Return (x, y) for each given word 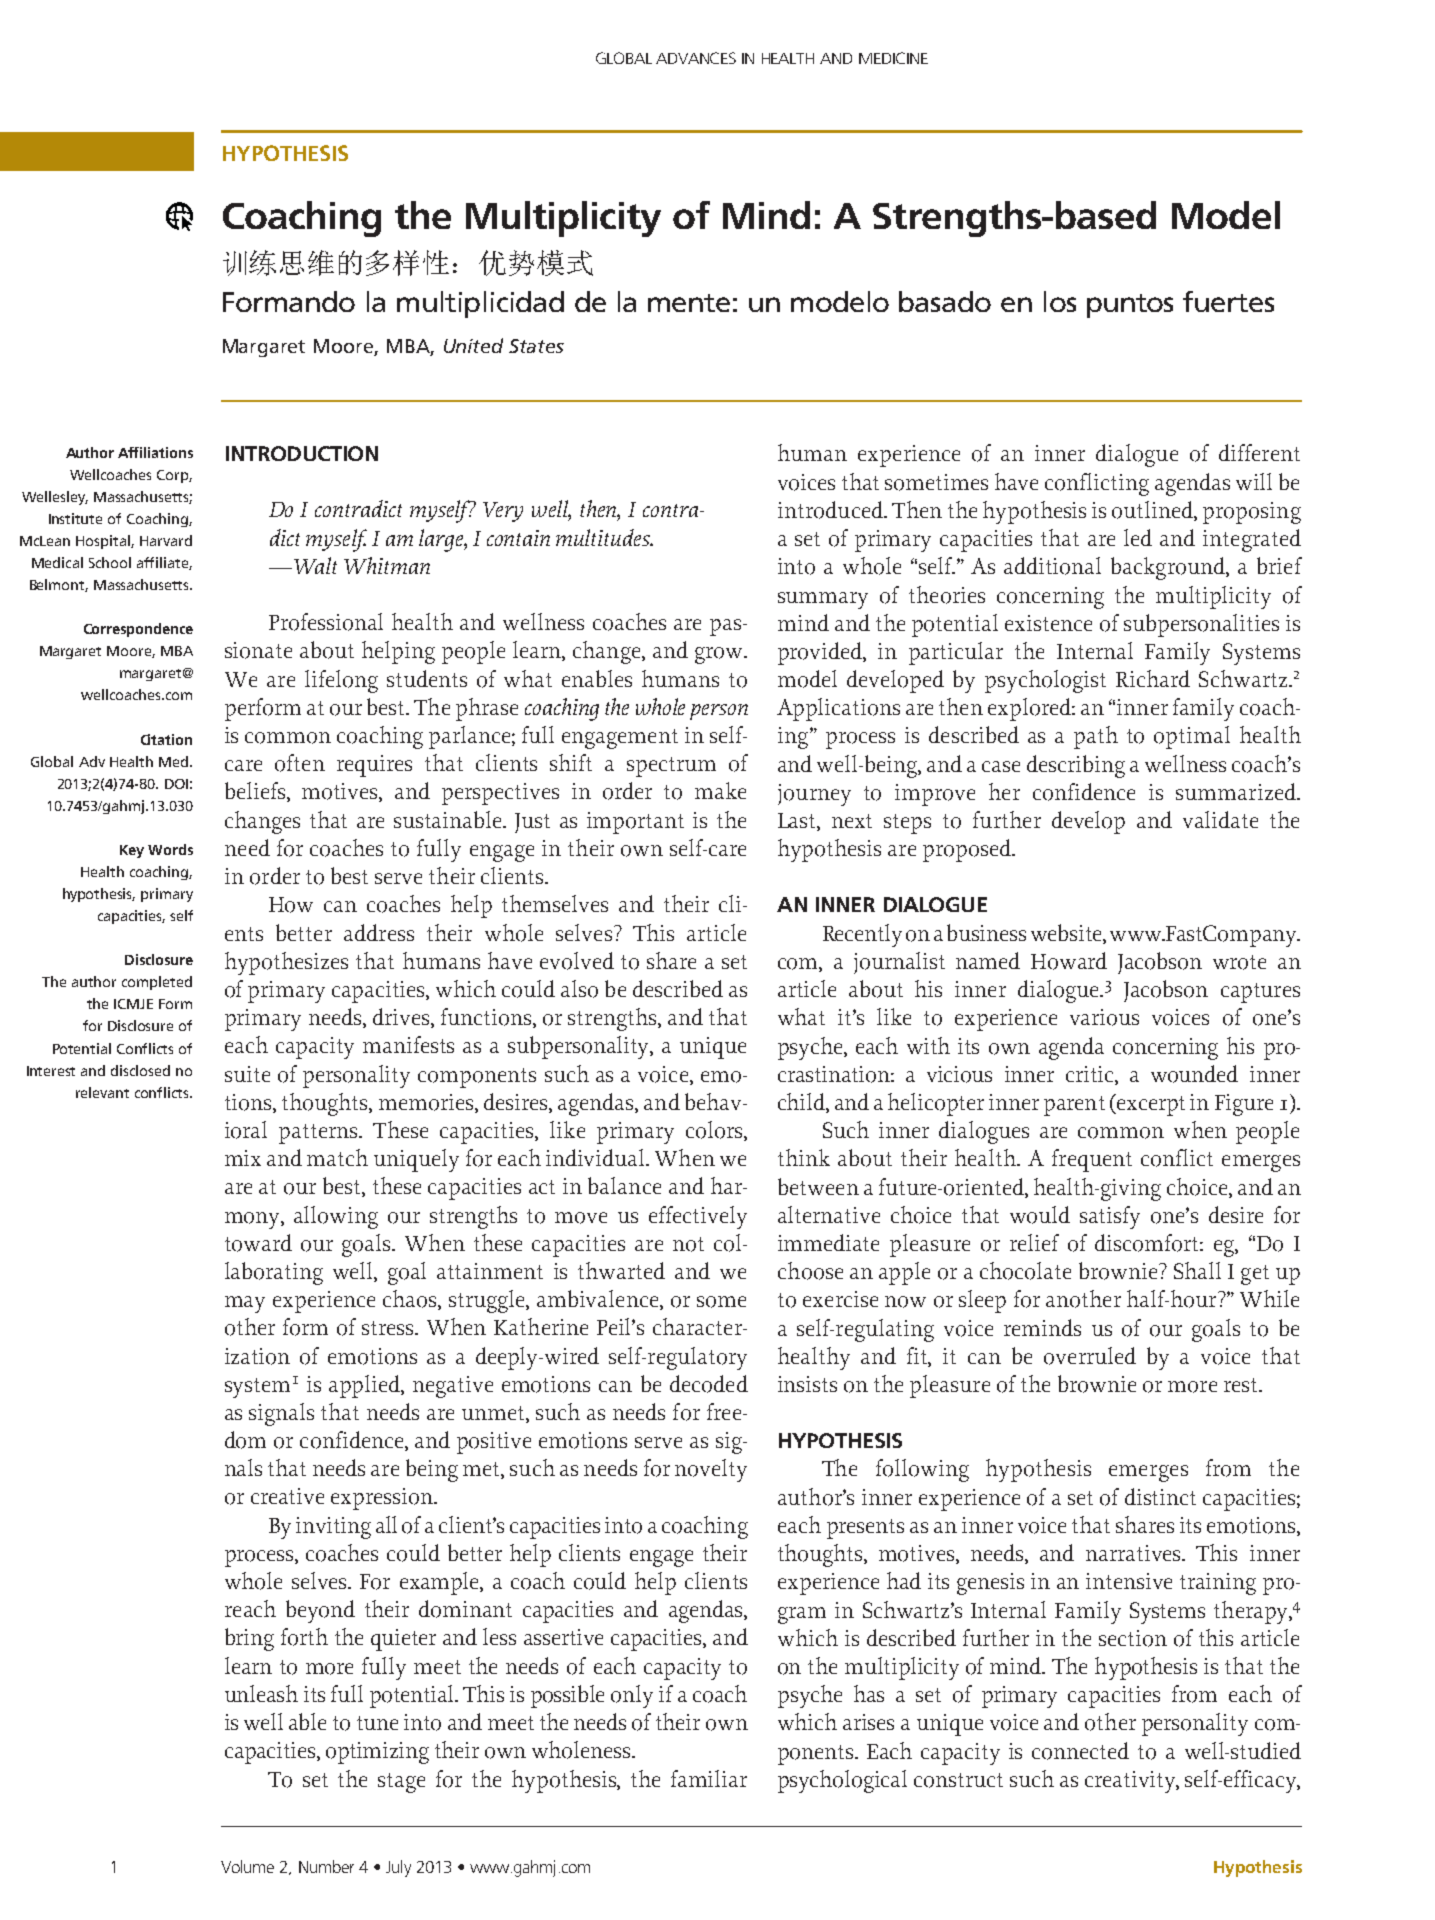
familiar (709, 1778)
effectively (698, 1217)
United (473, 345)
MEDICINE (893, 58)
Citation (166, 739)
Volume (247, 1866)
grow (720, 655)
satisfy (1110, 1217)
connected (1080, 1751)
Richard (1153, 678)
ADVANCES (696, 58)
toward (258, 1243)
